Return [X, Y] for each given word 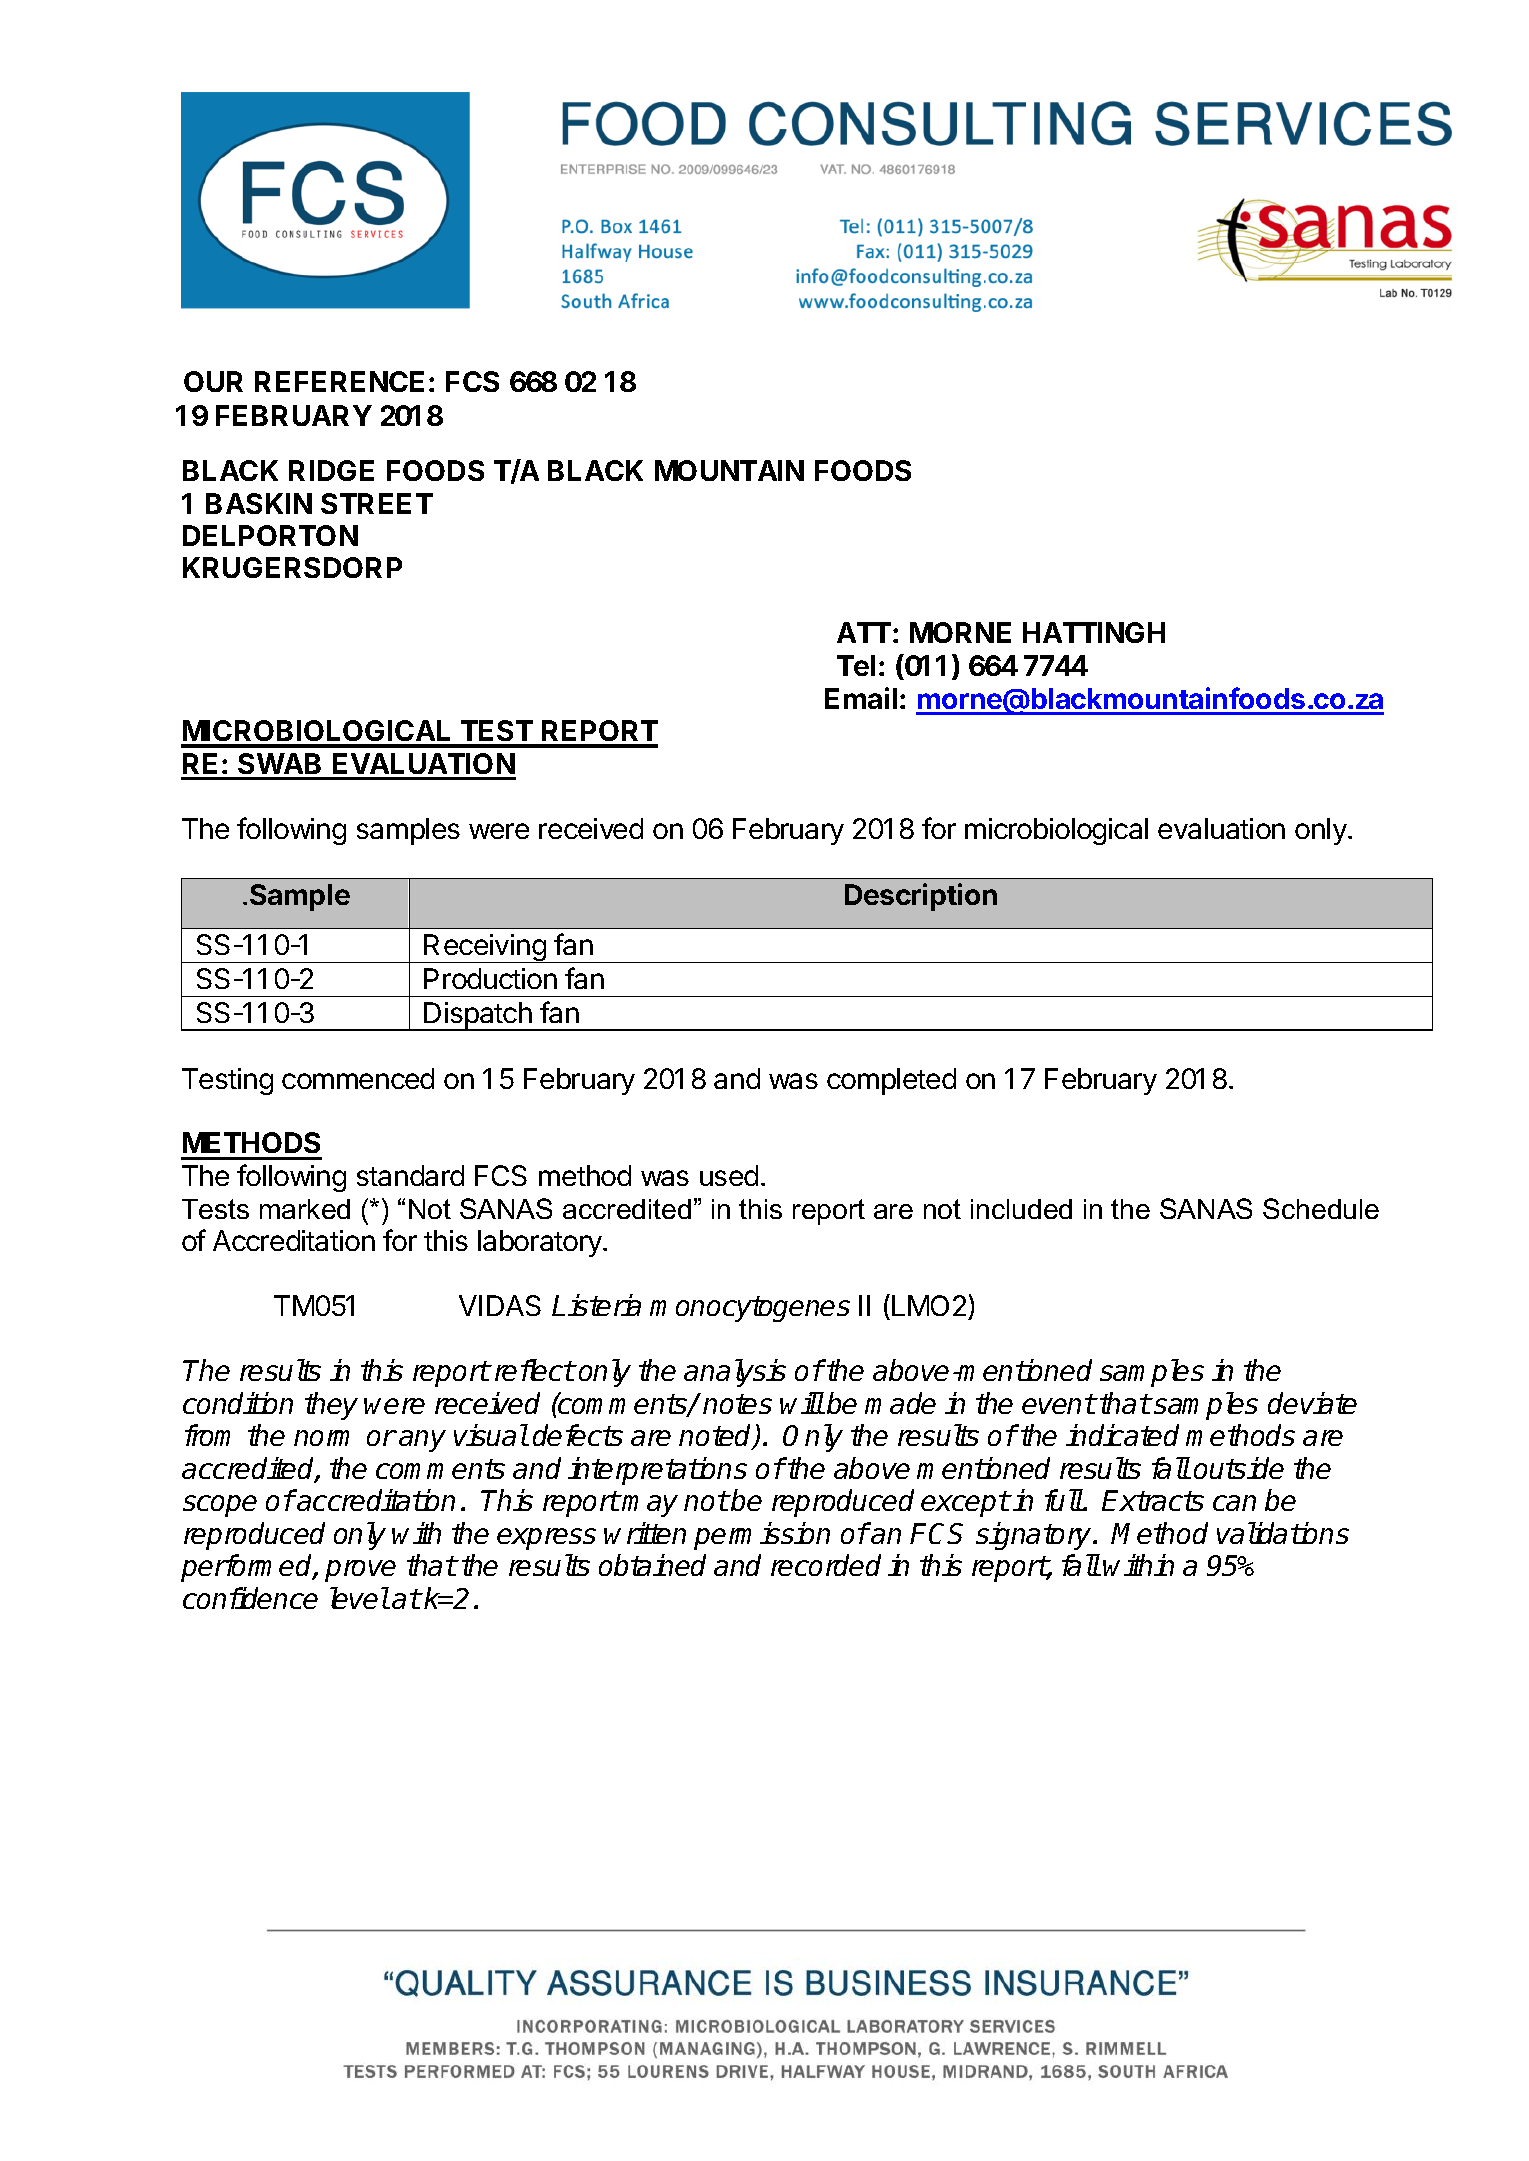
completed [891, 1081]
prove [360, 1571]
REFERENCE [339, 381]
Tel [856, 665]
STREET [377, 503]
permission [762, 1536]
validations [1283, 1533]
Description [921, 897]
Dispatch [478, 1016]
